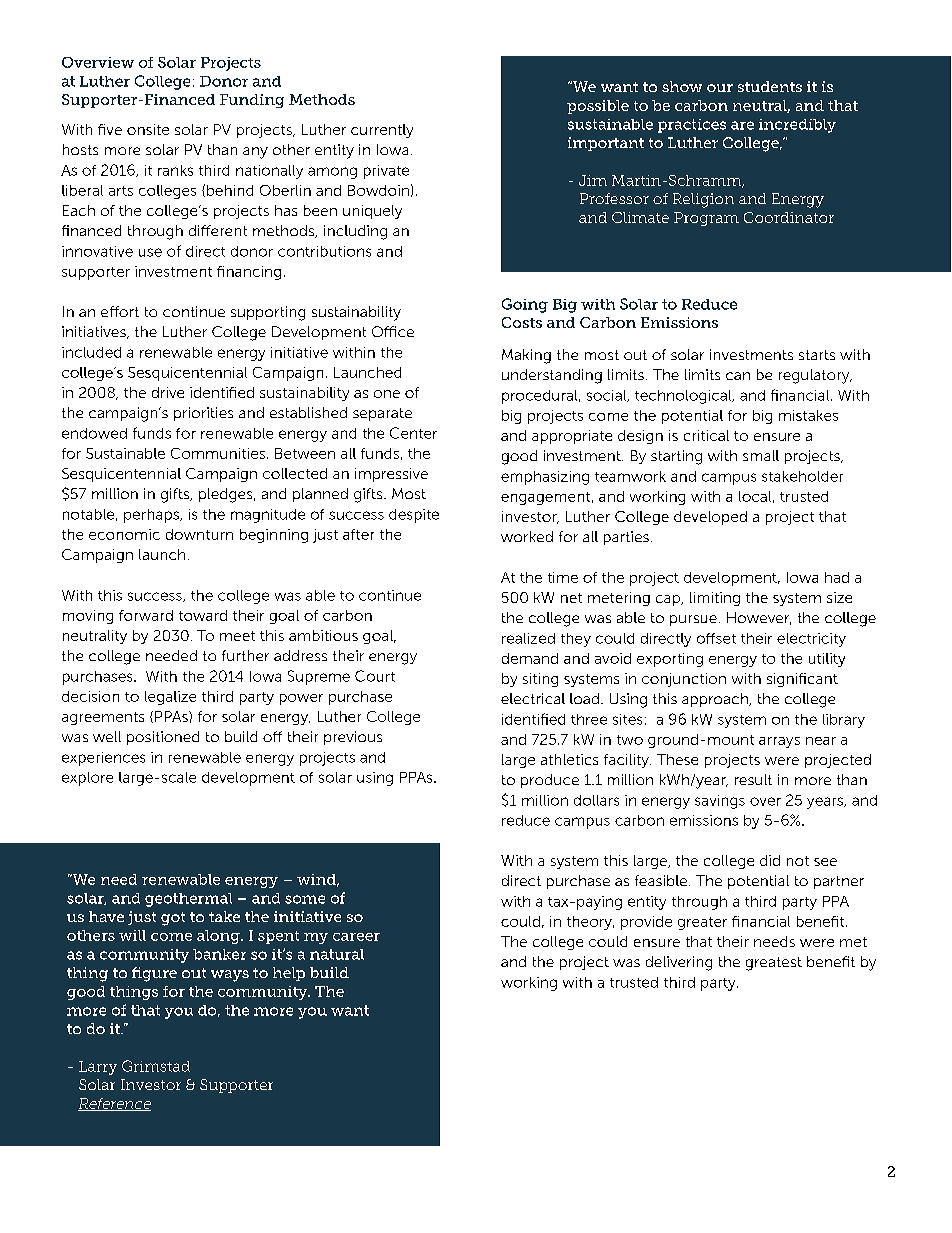 This screenshot has width=952, height=1233. I want to click on forward, so click(146, 615).
